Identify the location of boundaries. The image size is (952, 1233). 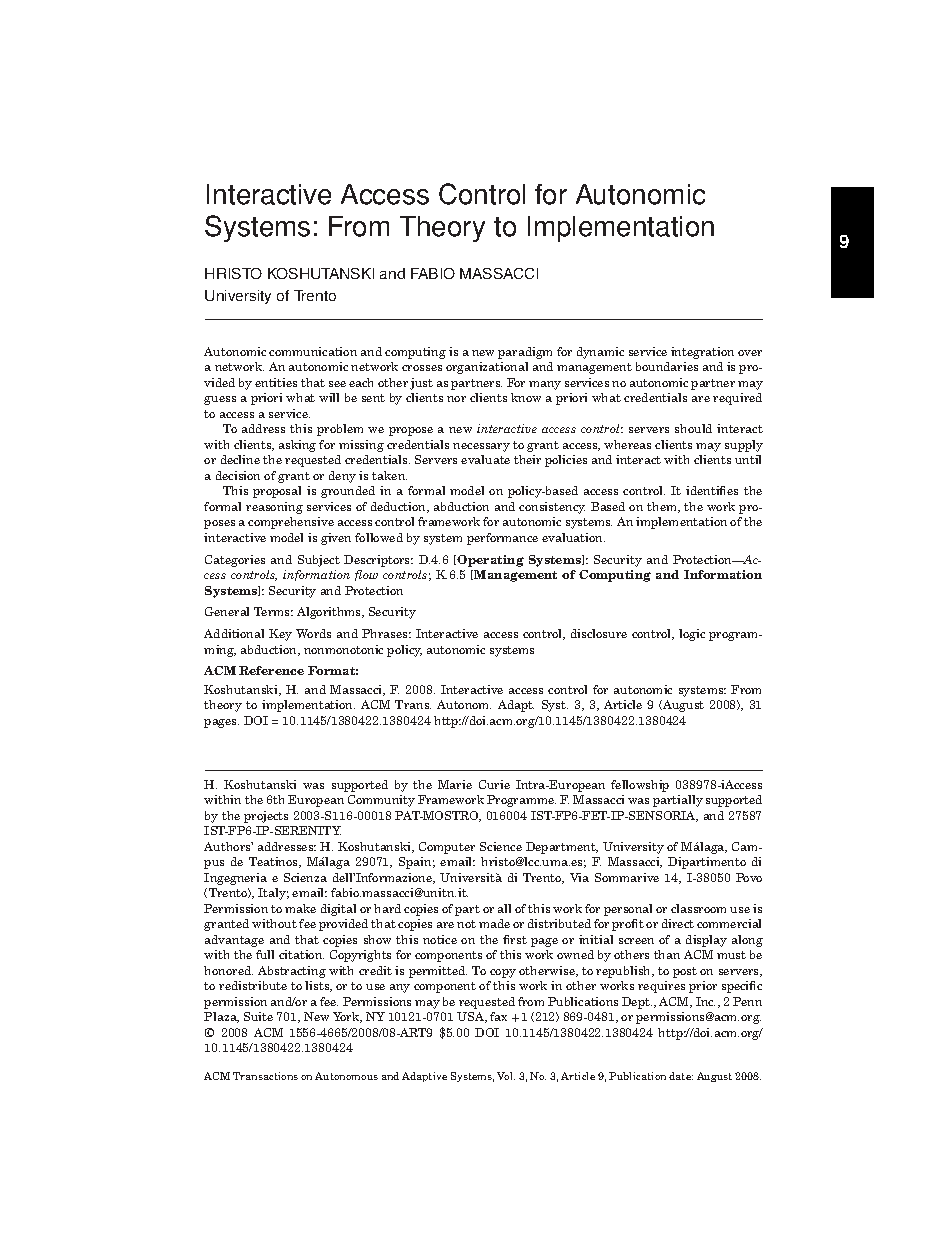
(667, 366).
